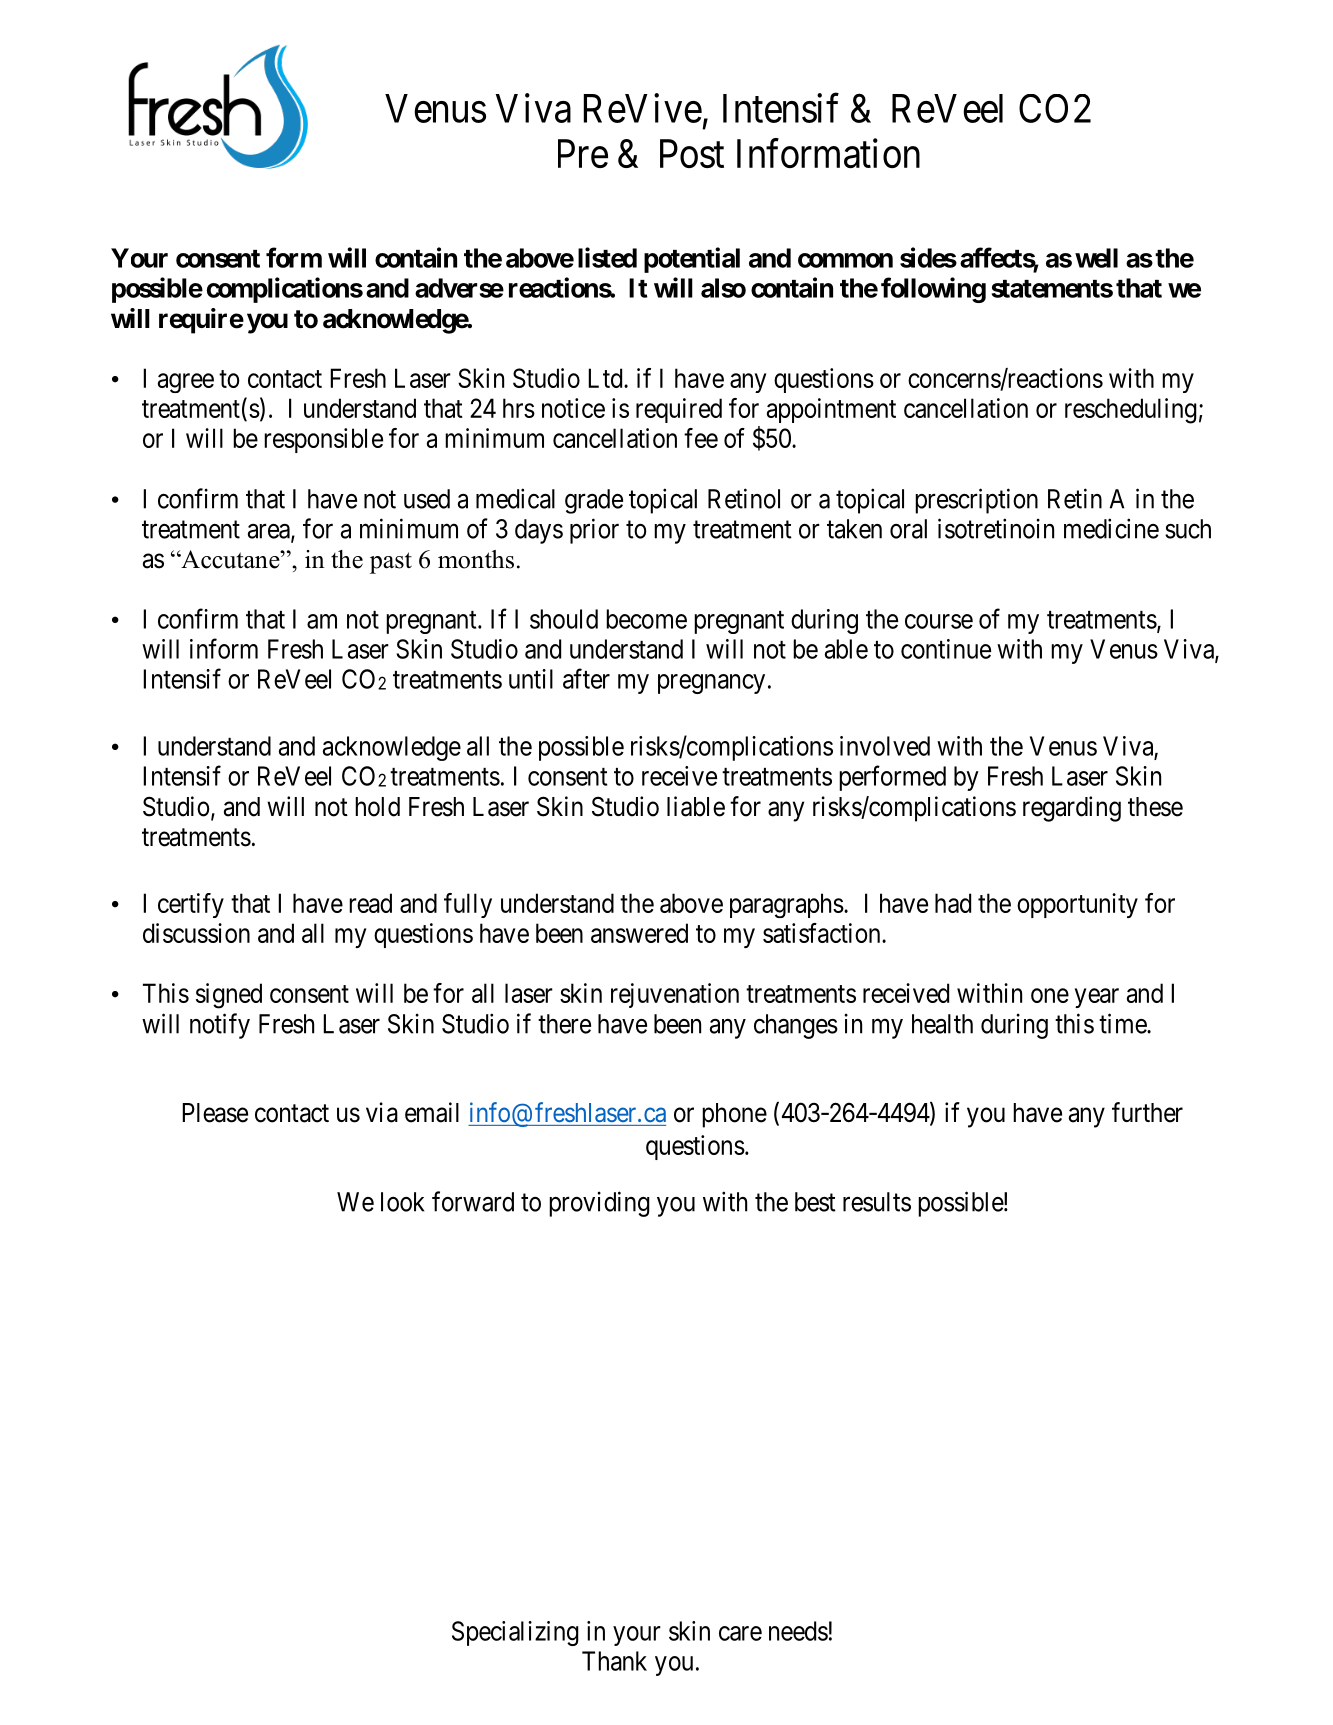 The width and height of the screenshot is (1333, 1725). I want to click on Post, so click(692, 153).
